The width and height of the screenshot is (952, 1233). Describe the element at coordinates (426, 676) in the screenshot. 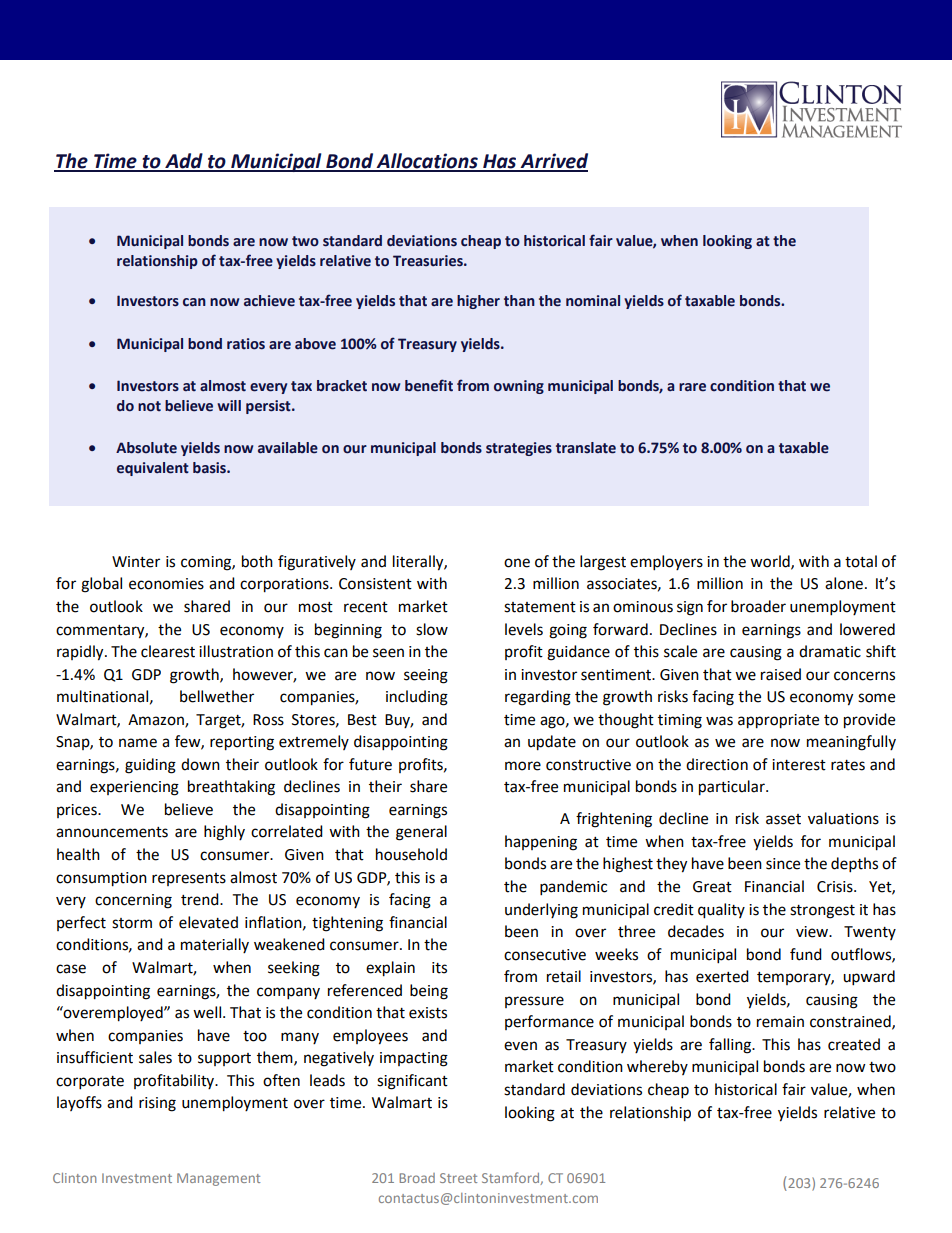

I see `seeing` at that location.
